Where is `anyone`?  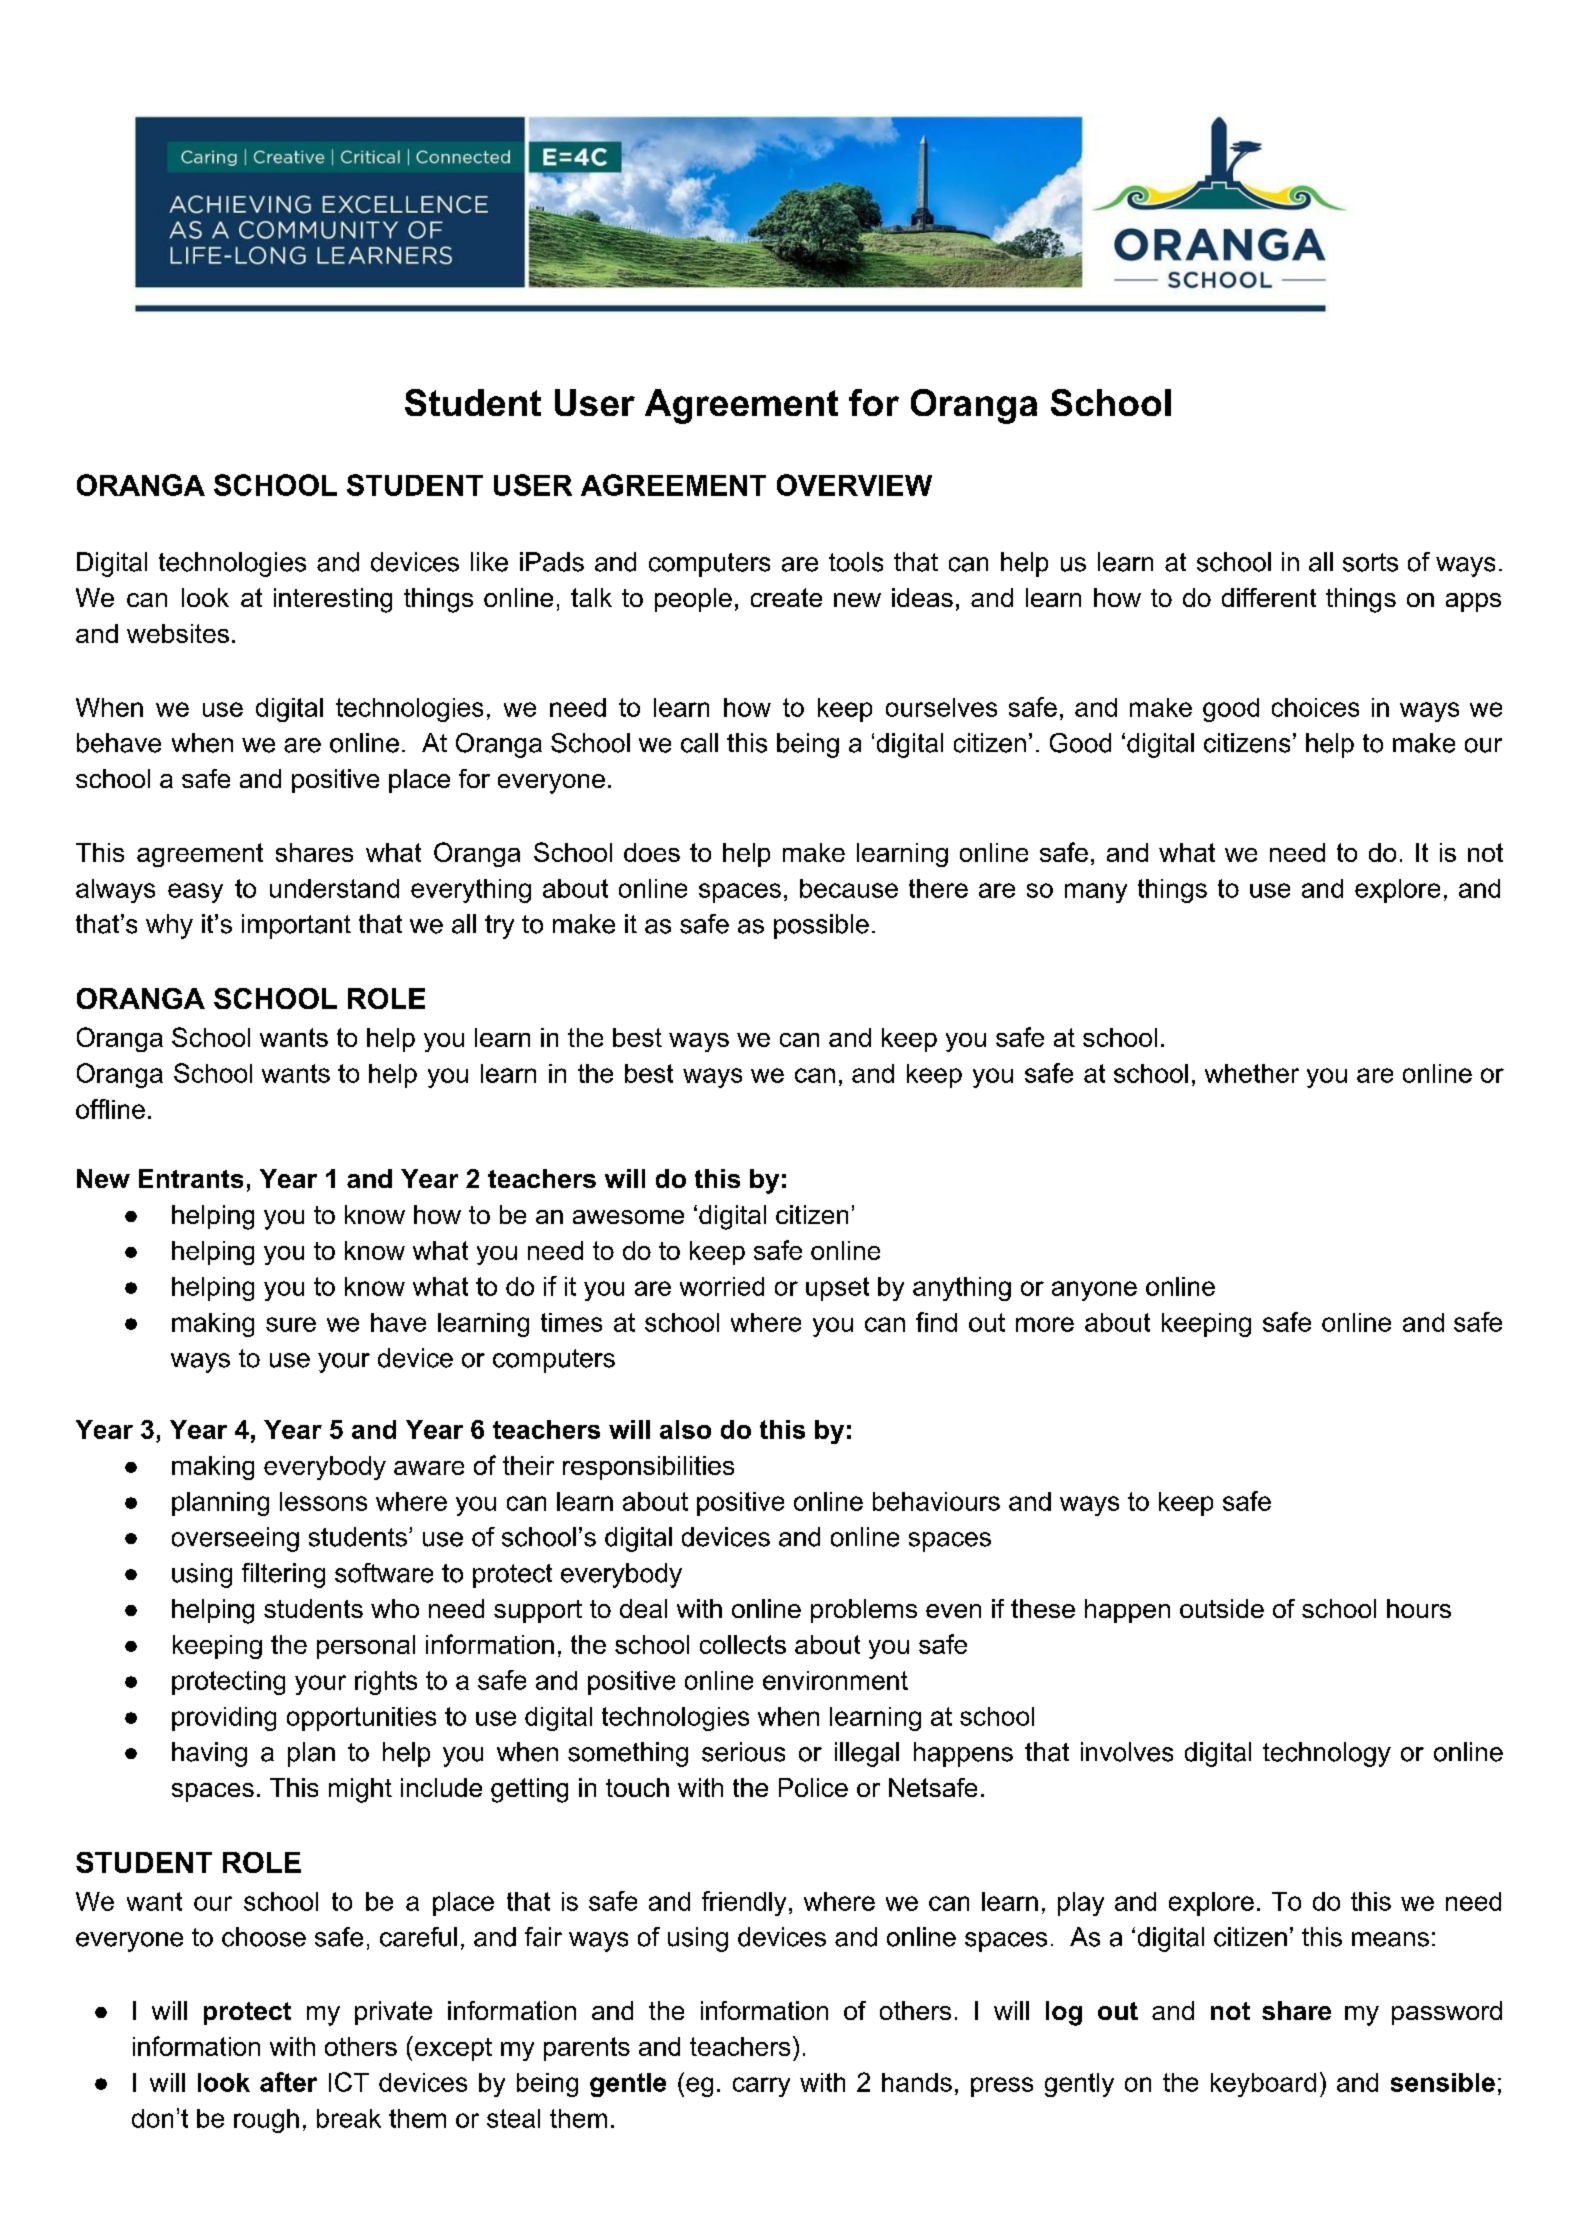
anyone is located at coordinates (1094, 1291).
